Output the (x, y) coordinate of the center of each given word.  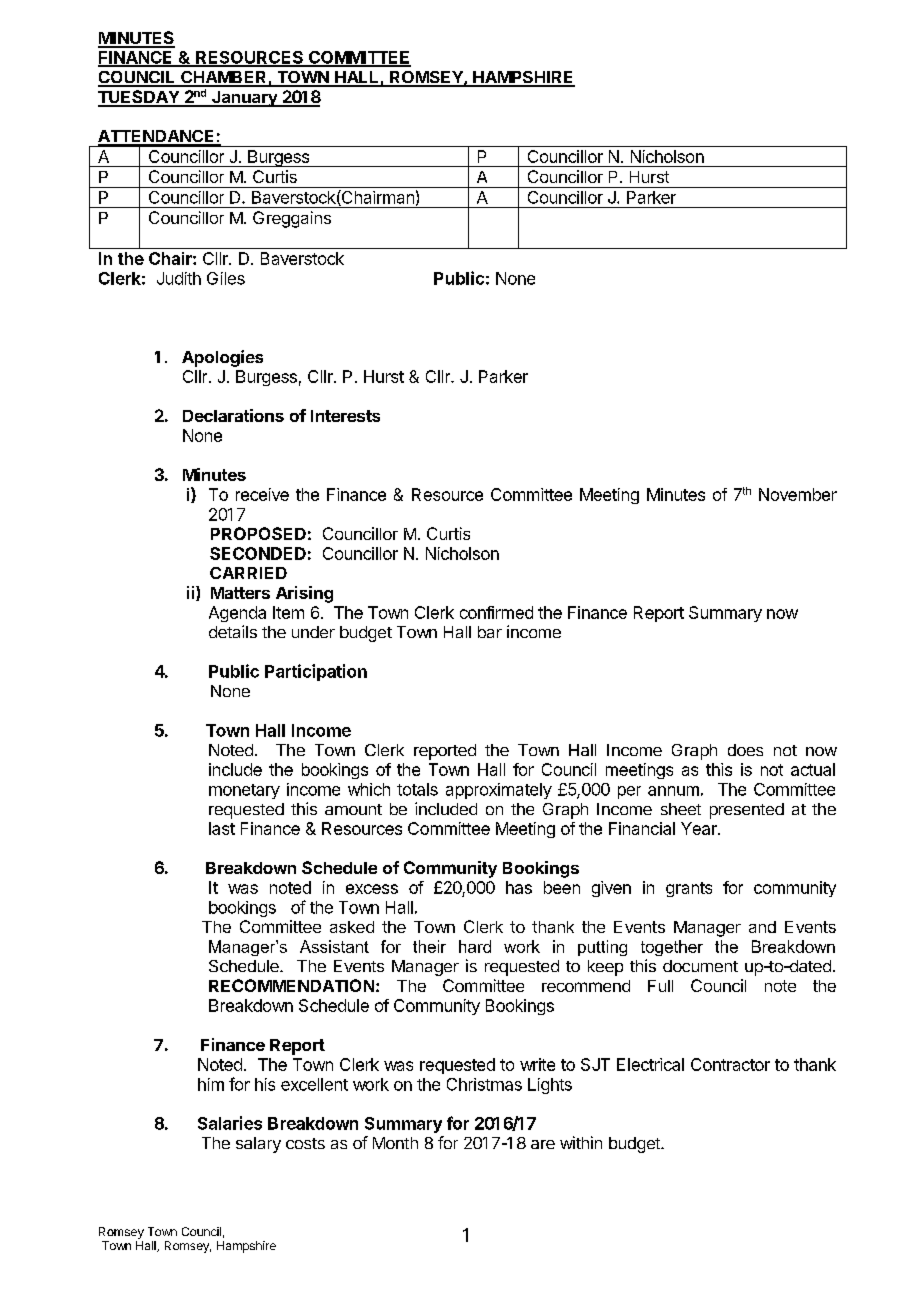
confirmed (496, 612)
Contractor (730, 1064)
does (745, 750)
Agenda (237, 614)
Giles (226, 278)
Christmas (484, 1084)
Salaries (230, 1123)
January (245, 99)
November (798, 494)
